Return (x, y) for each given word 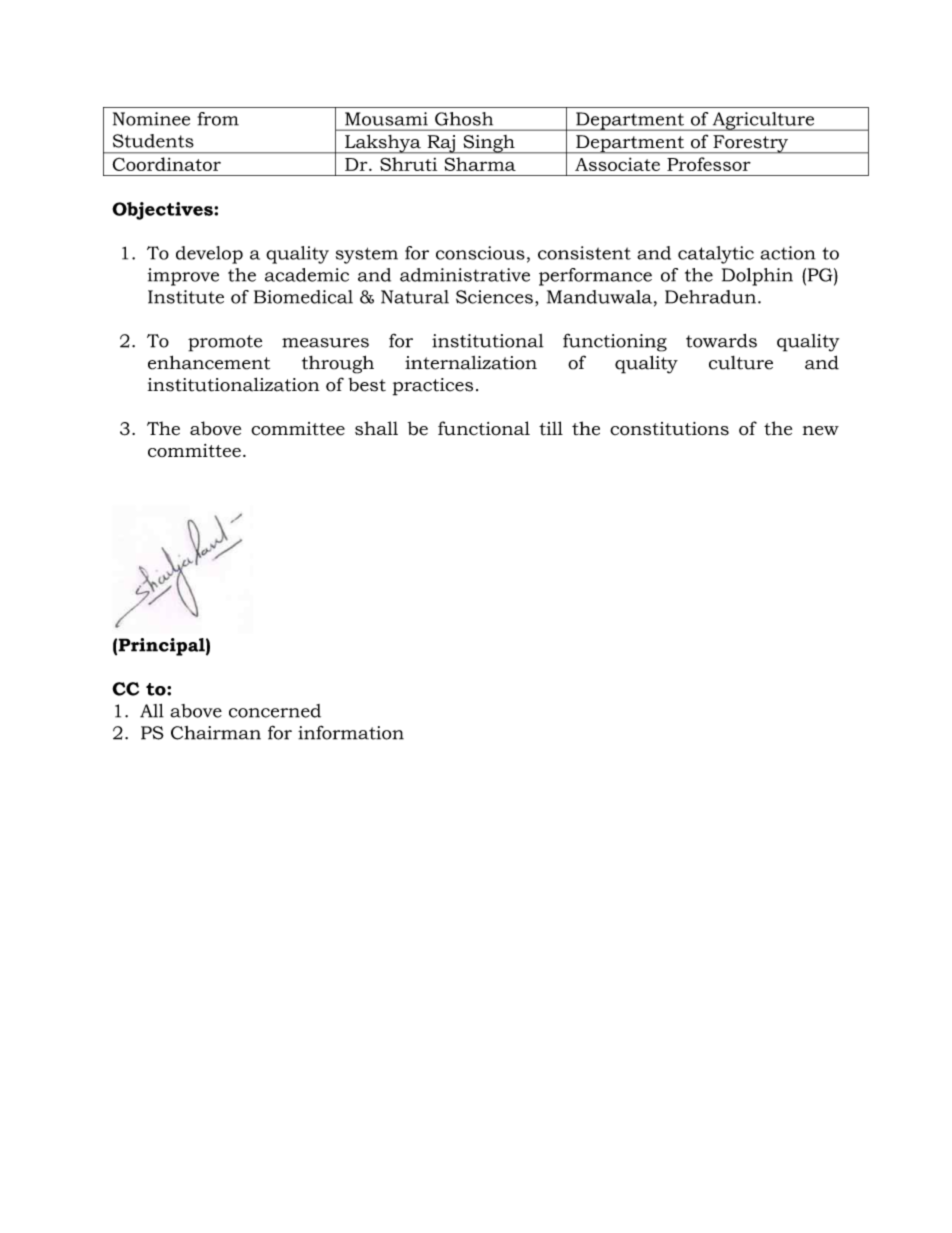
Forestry (750, 144)
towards (721, 341)
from (218, 119)
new (821, 431)
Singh (489, 144)
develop (209, 255)
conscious (480, 253)
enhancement (209, 362)
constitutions (669, 429)
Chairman (216, 733)
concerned (275, 711)
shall (376, 428)
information (351, 732)
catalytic (716, 255)
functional (484, 428)
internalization (471, 363)
